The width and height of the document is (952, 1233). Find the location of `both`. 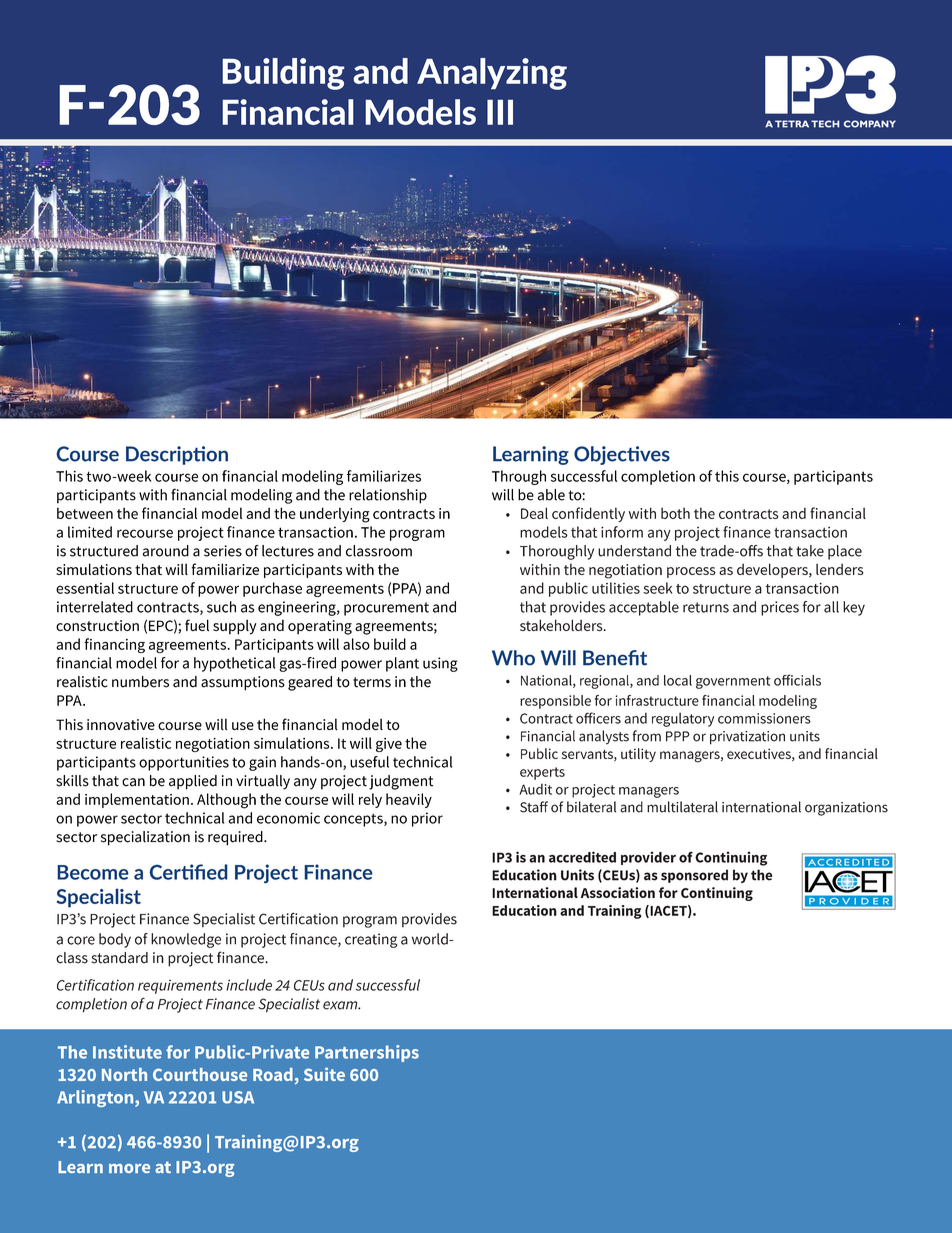

both is located at coordinates (675, 513).
